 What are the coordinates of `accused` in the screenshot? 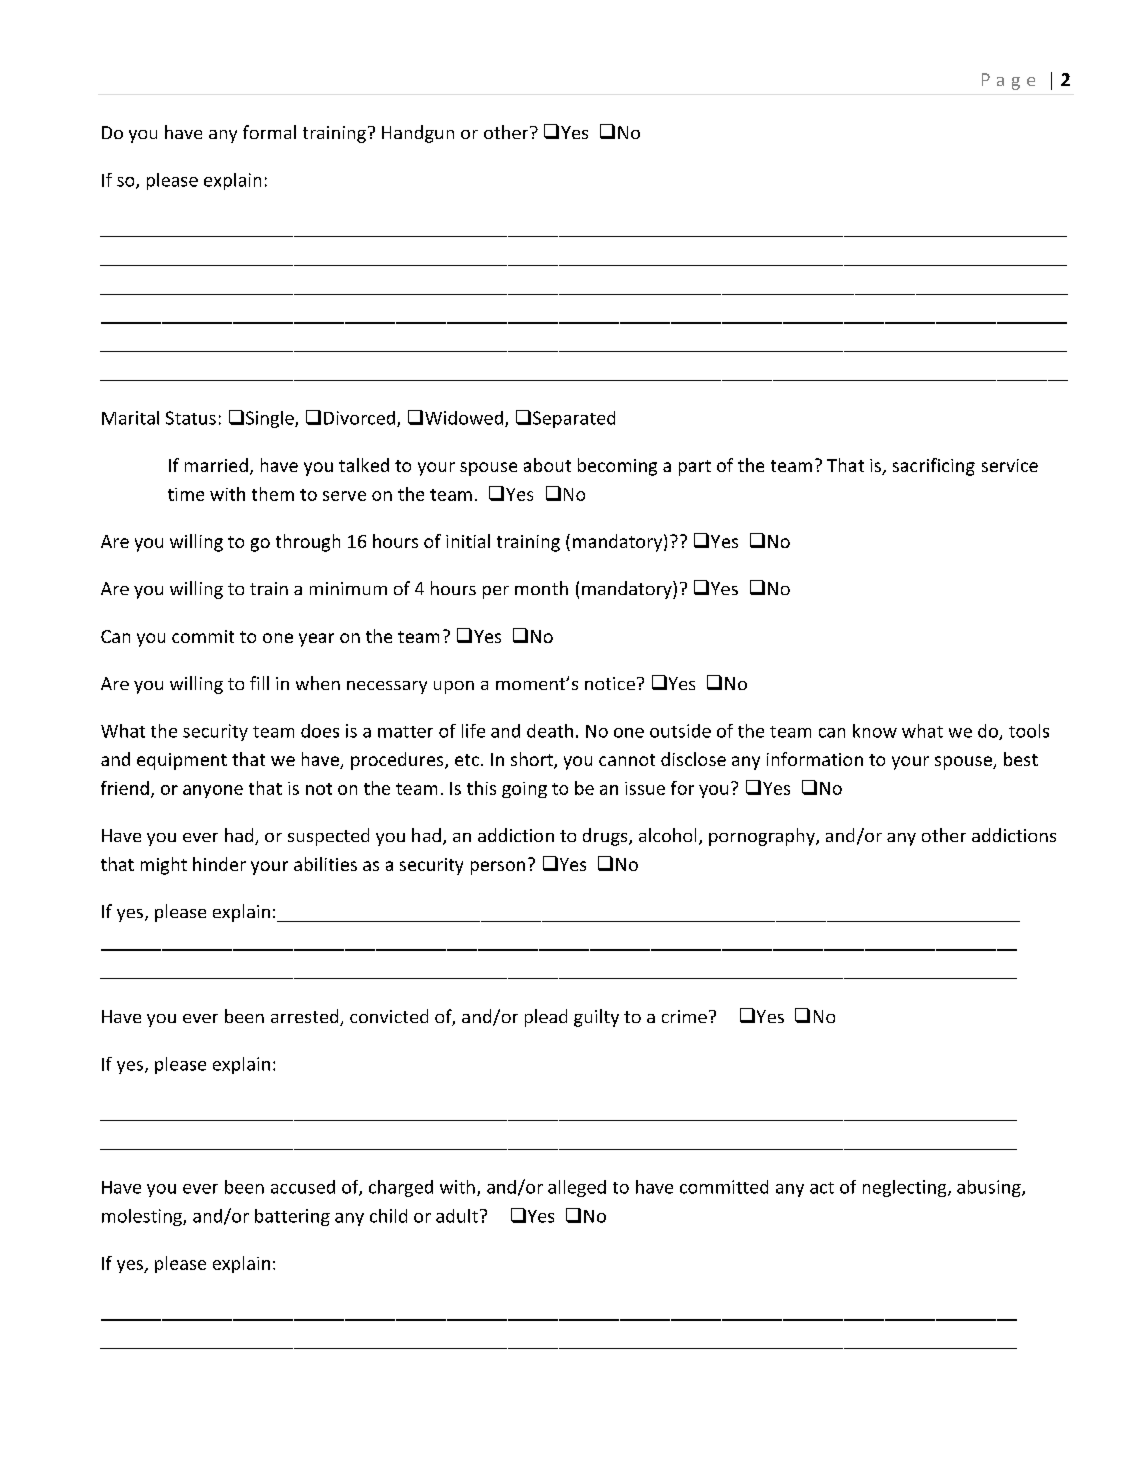 It's located at (303, 1187).
